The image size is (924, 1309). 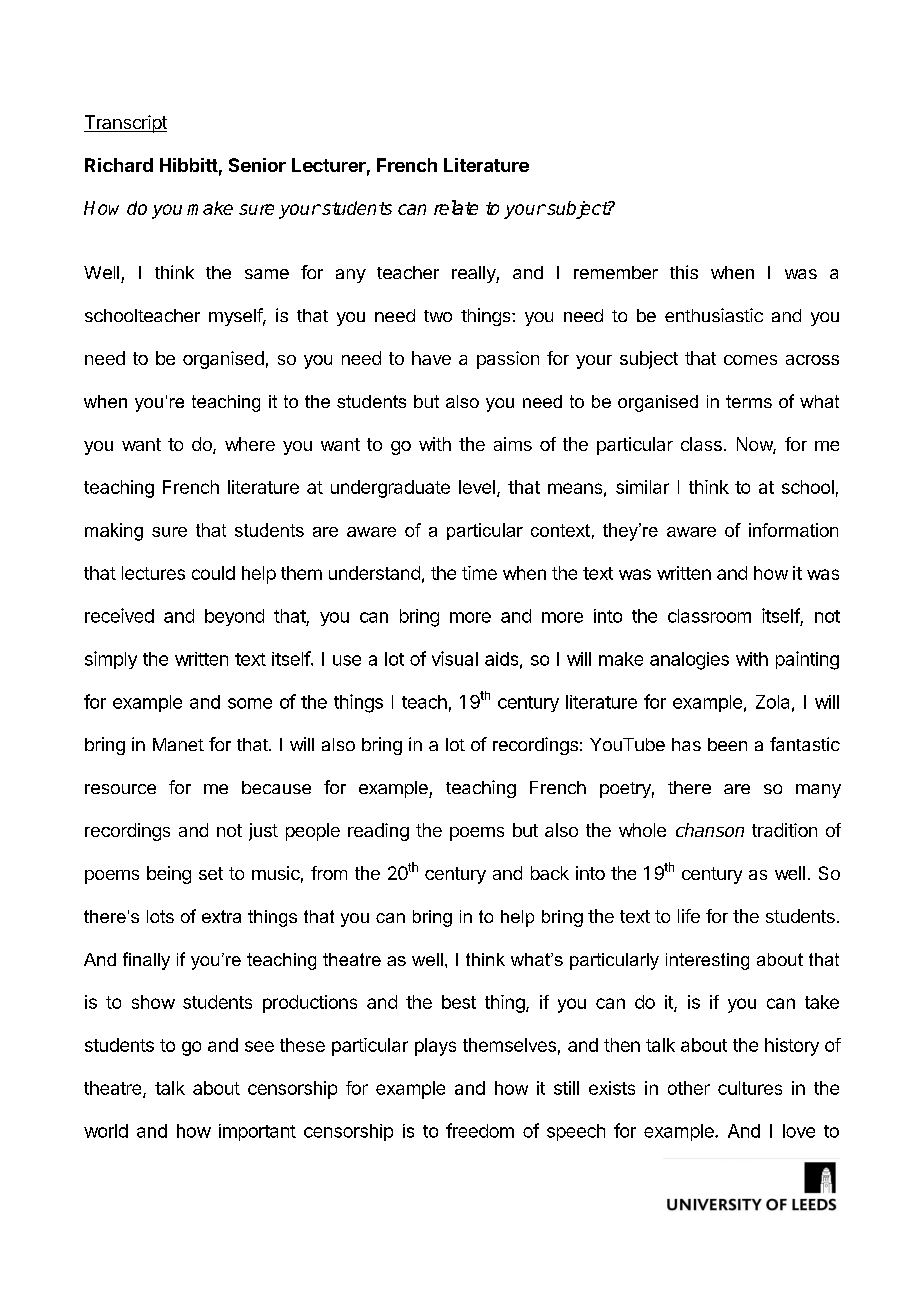 I want to click on where, so click(x=250, y=444).
